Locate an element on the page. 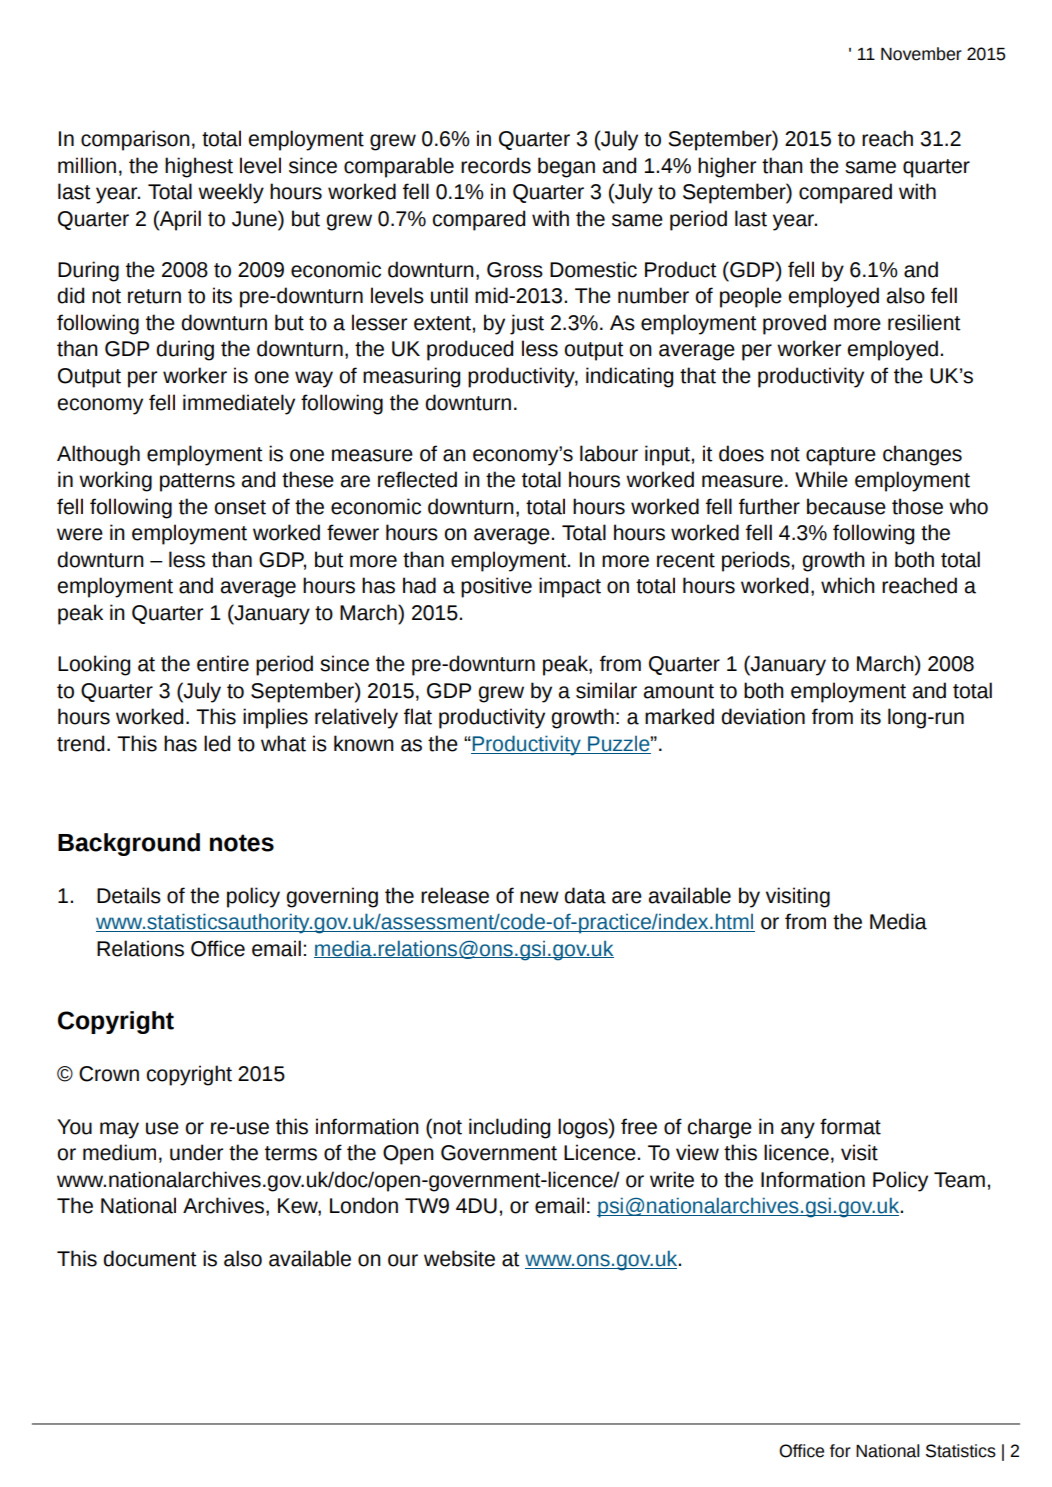 This document has width=1052, height=1487. new is located at coordinates (539, 897).
